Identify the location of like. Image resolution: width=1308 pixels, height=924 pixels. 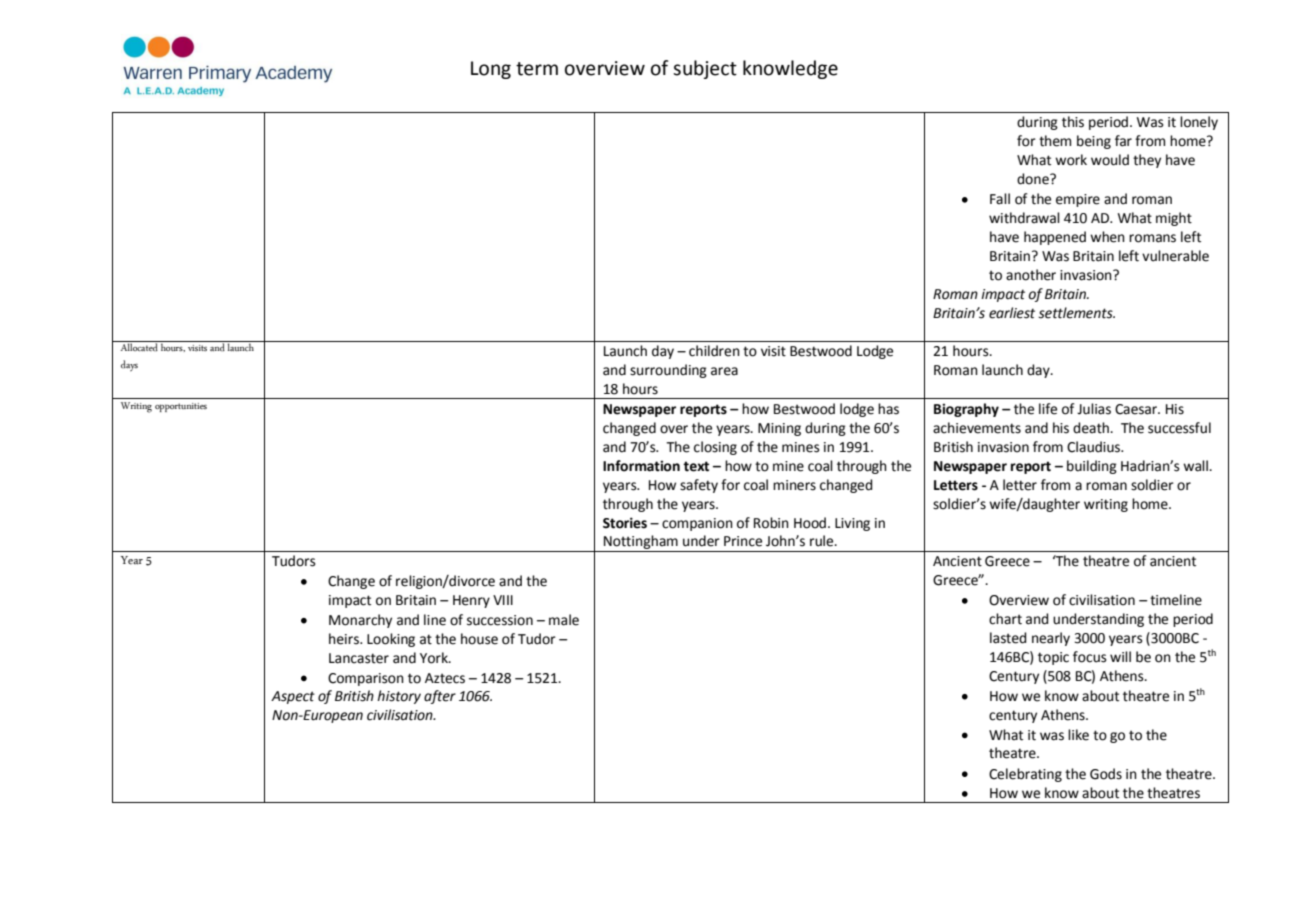
(1078, 735).
